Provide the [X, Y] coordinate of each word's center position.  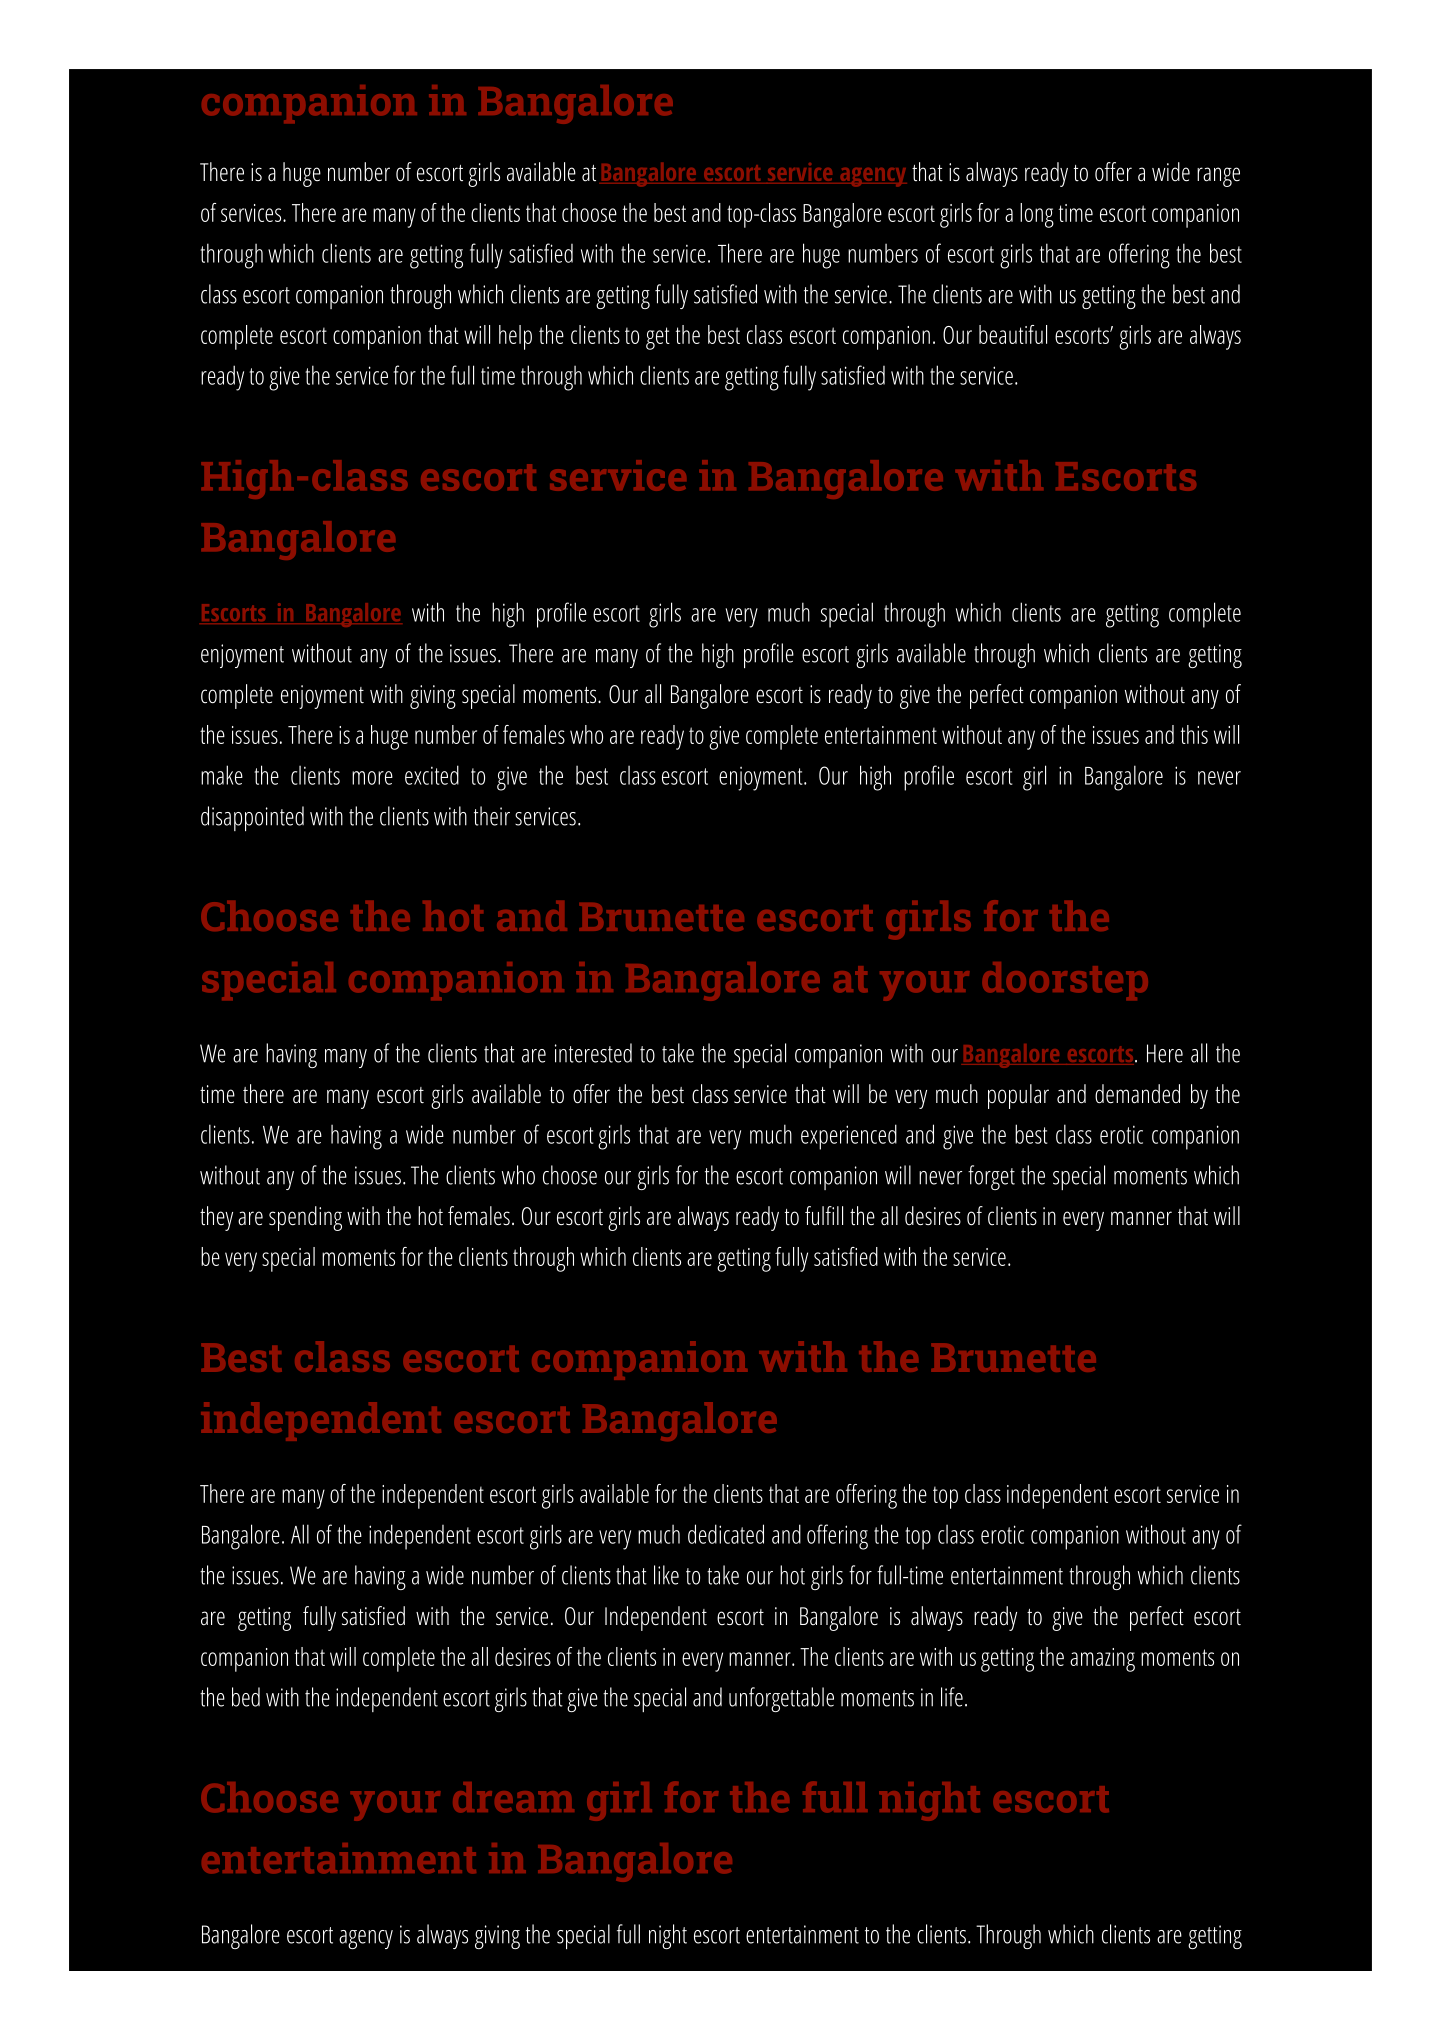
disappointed [252, 818]
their [492, 816]
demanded [1137, 1094]
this [1194, 734]
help [515, 337]
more [372, 778]
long [1037, 215]
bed [246, 1697]
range [1218, 177]
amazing [1102, 1660]
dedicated [726, 1534]
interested [593, 1053]
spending [305, 1218]
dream [513, 1797]
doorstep [1065, 981]
